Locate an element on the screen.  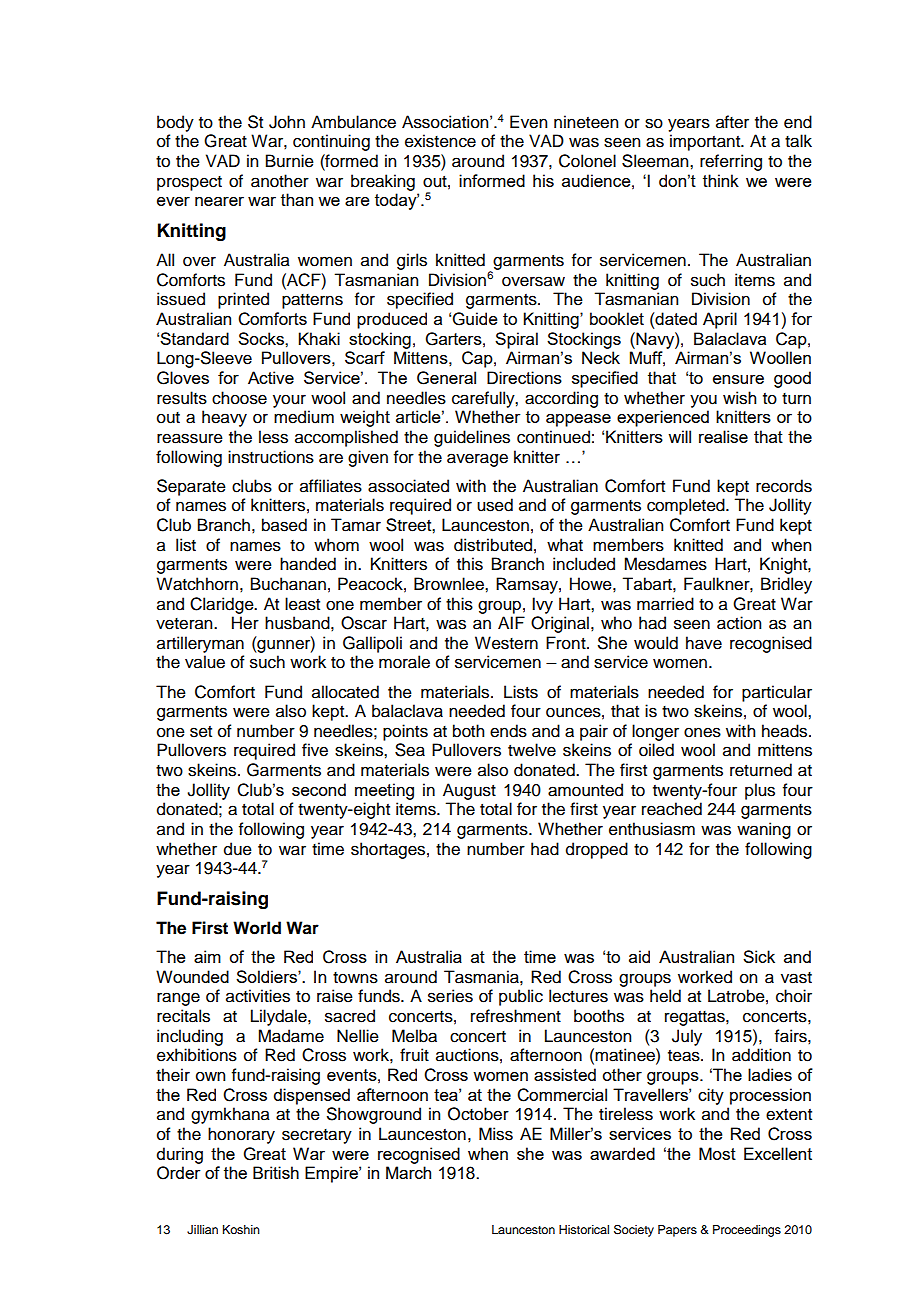
British is located at coordinates (276, 1172).
